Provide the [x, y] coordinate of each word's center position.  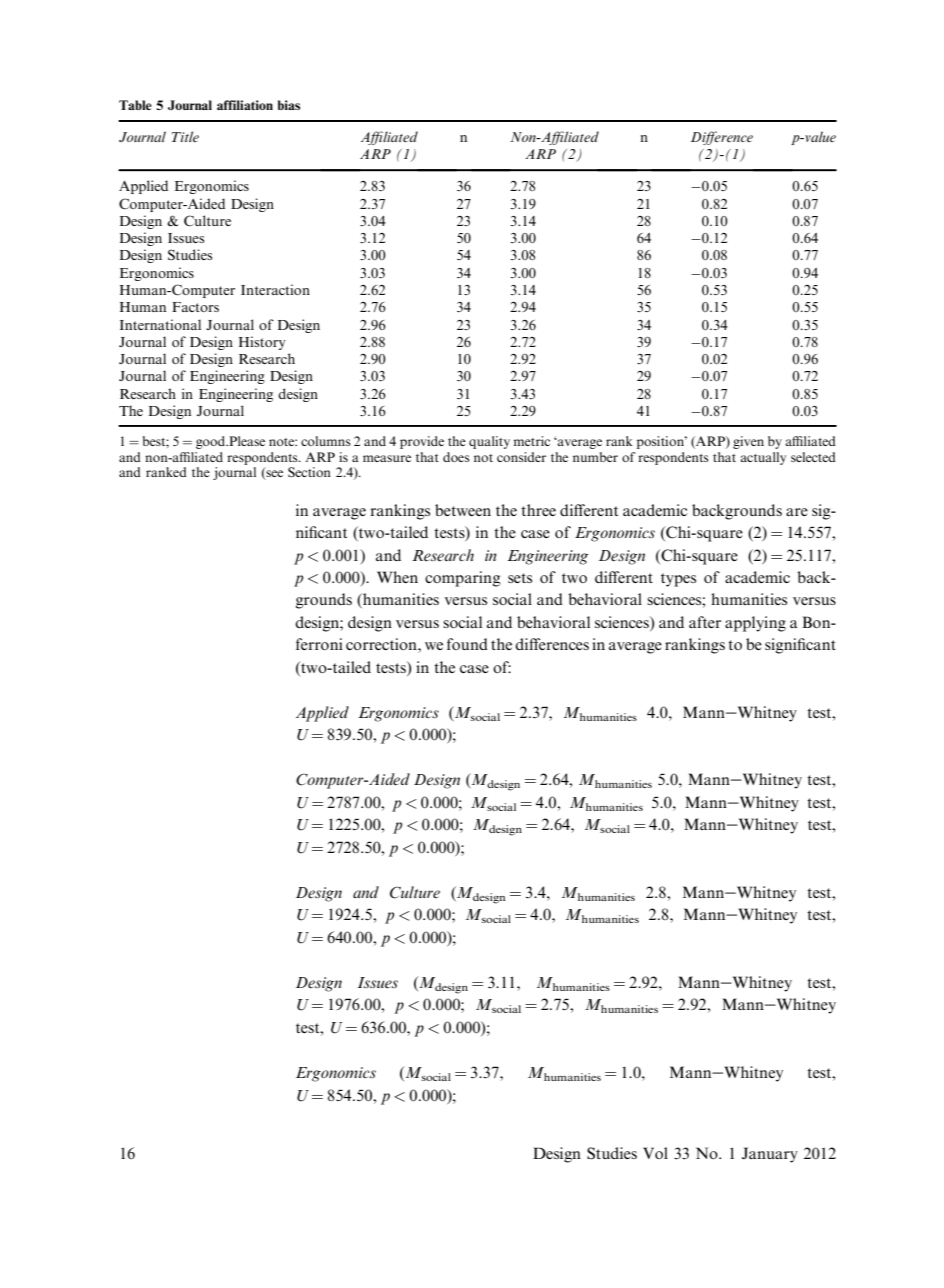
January [770, 1155]
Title [185, 136]
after [705, 622]
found [467, 644]
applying [755, 624]
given [748, 442]
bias [289, 105]
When [397, 577]
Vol [655, 1153]
